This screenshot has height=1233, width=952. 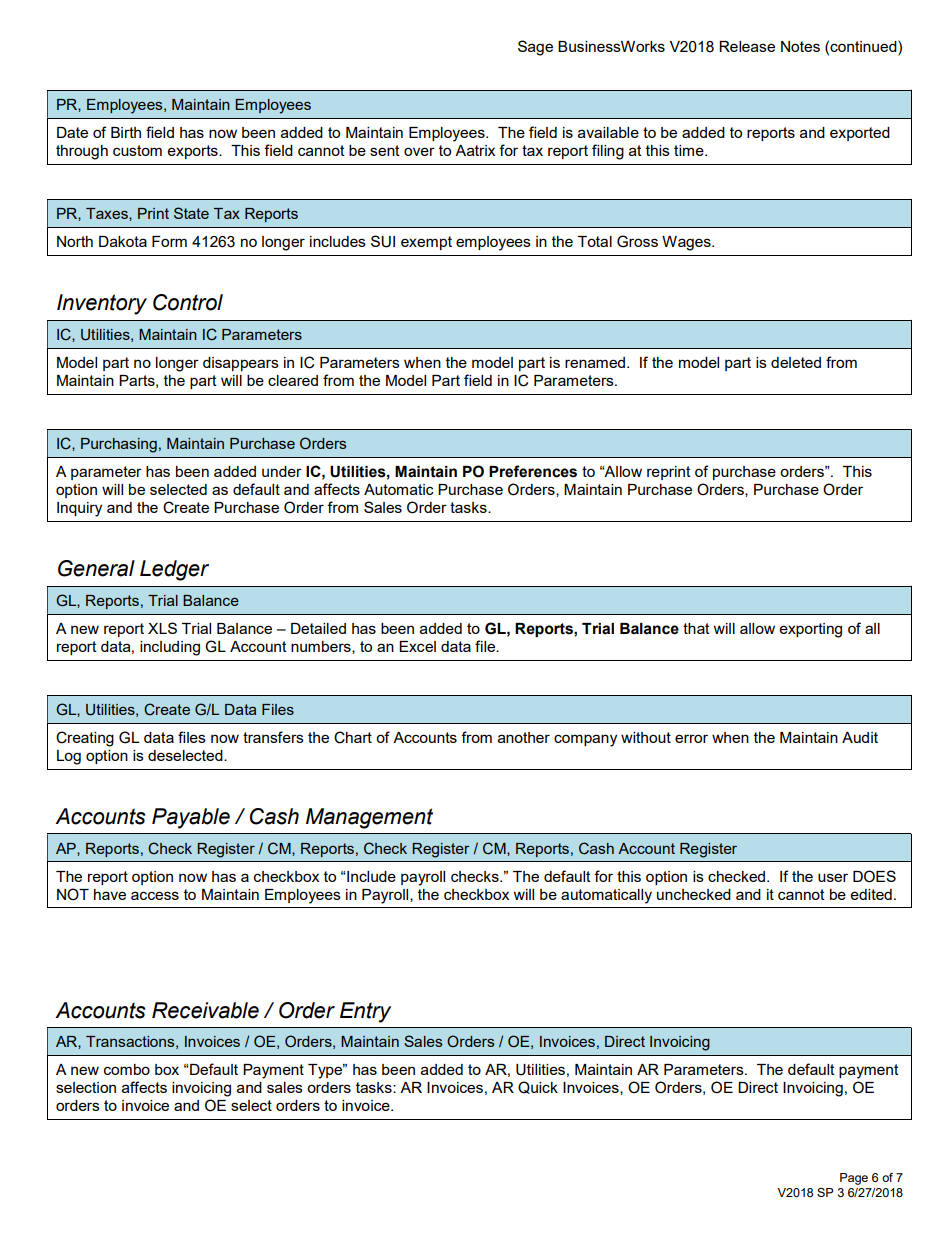 What do you see at coordinates (191, 818) in the screenshot?
I see `Payable` at bounding box center [191, 818].
